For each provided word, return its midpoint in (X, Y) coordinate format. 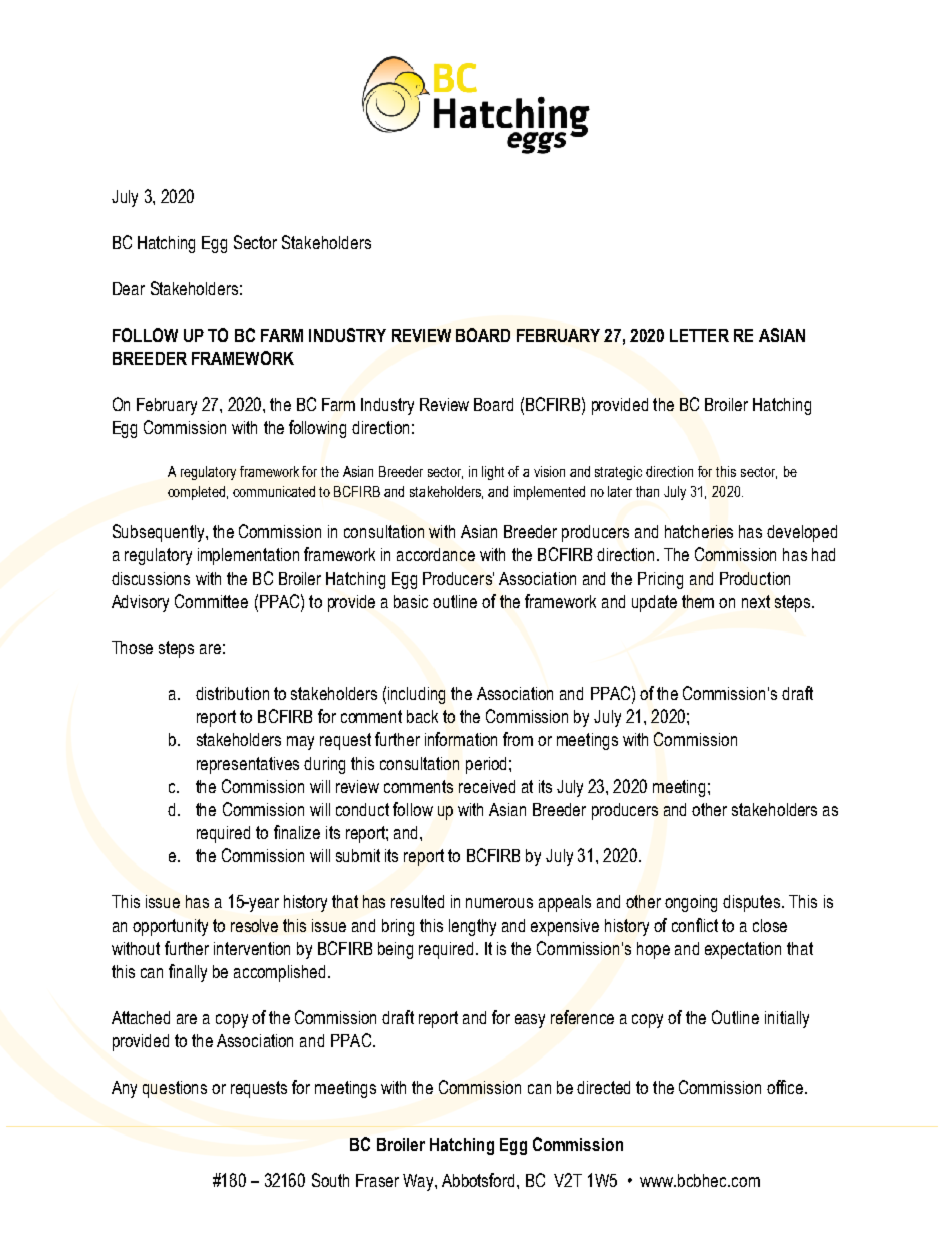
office (786, 1087)
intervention (252, 948)
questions (175, 1089)
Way (419, 1182)
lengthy (472, 927)
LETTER (699, 335)
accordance (436, 554)
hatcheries (699, 531)
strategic (618, 473)
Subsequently (160, 533)
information (461, 739)
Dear (129, 288)
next (756, 601)
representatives (248, 765)
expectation (743, 950)
